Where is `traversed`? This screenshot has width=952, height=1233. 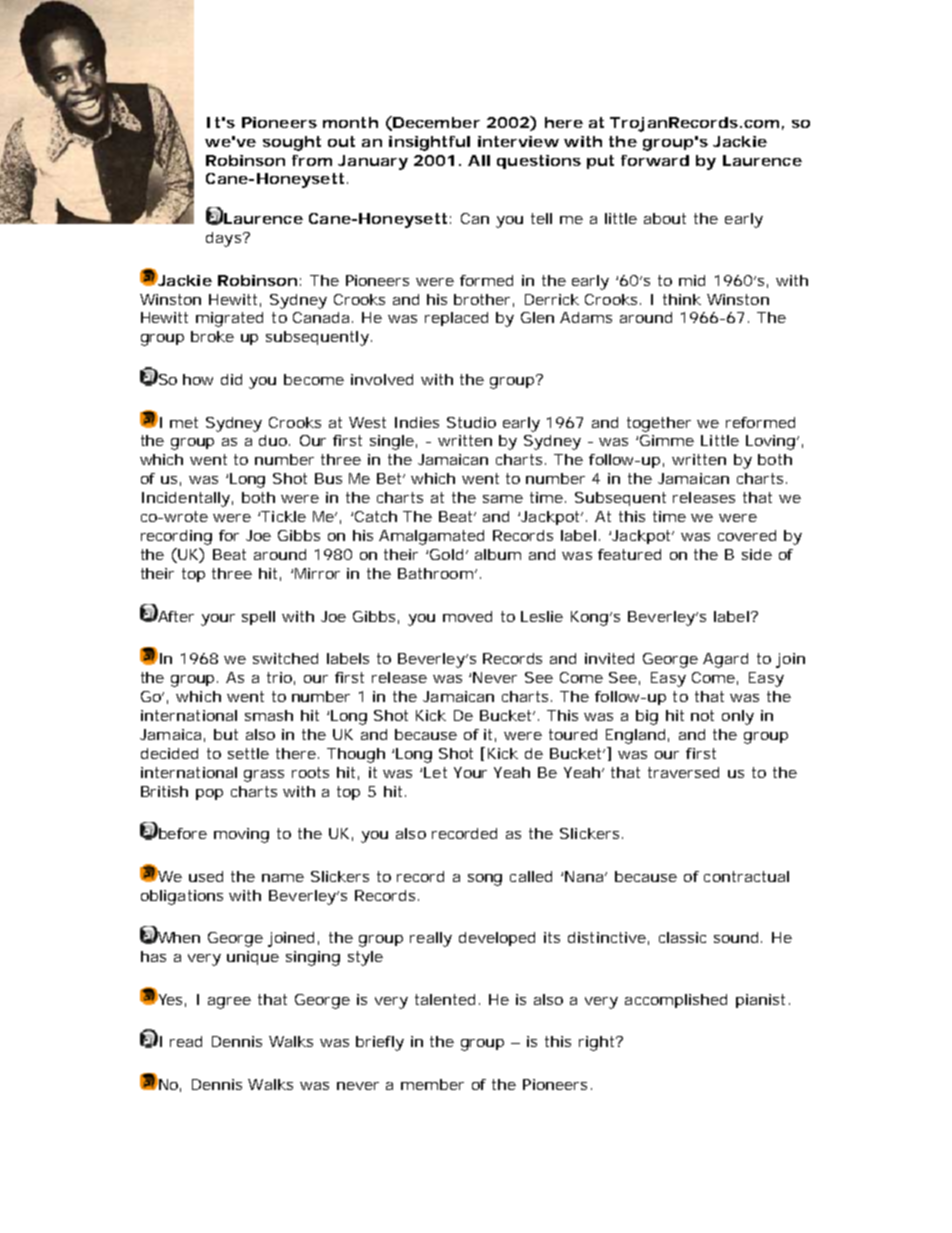 traversed is located at coordinates (683, 772).
